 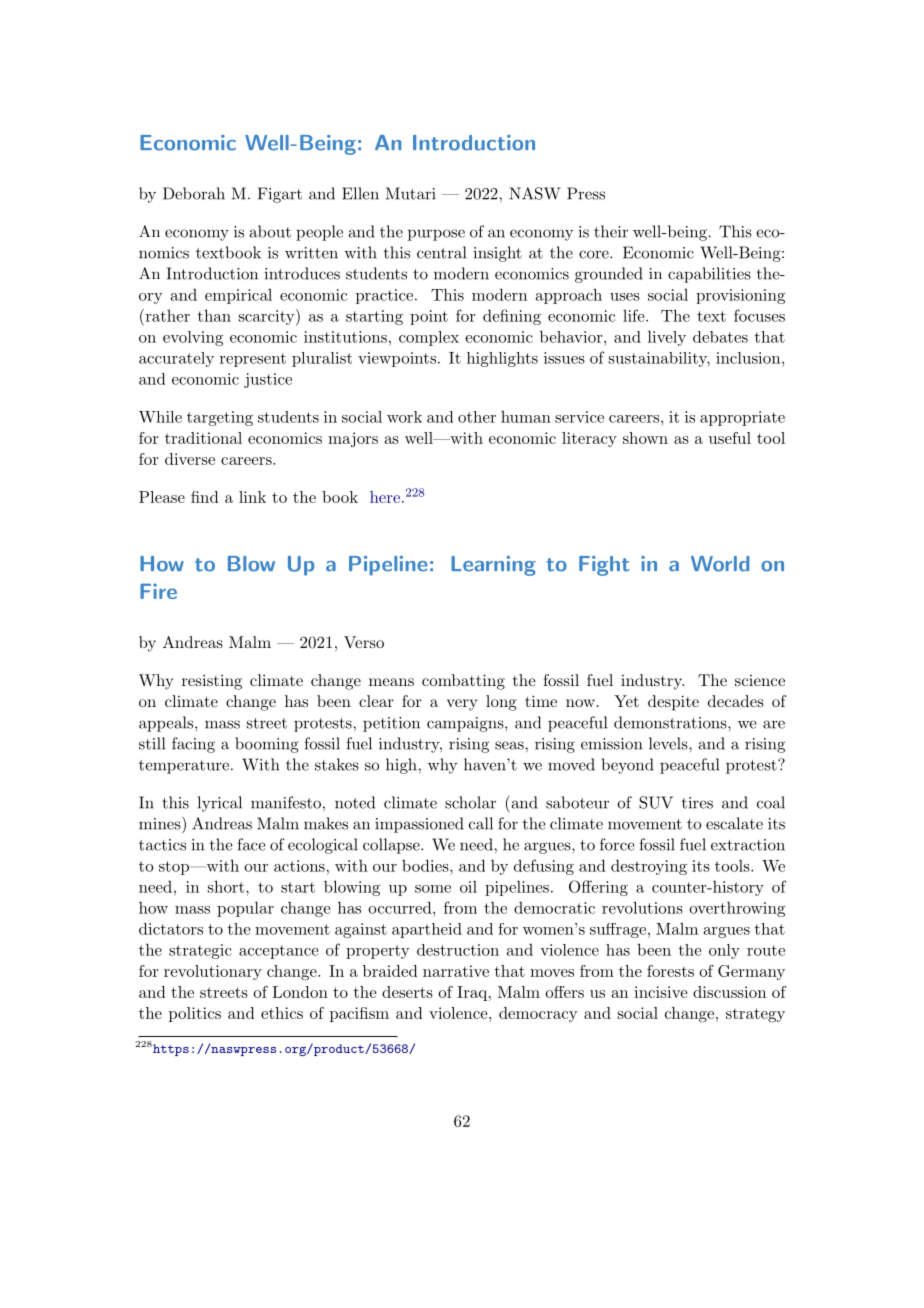 I want to click on purpose, so click(x=436, y=235).
